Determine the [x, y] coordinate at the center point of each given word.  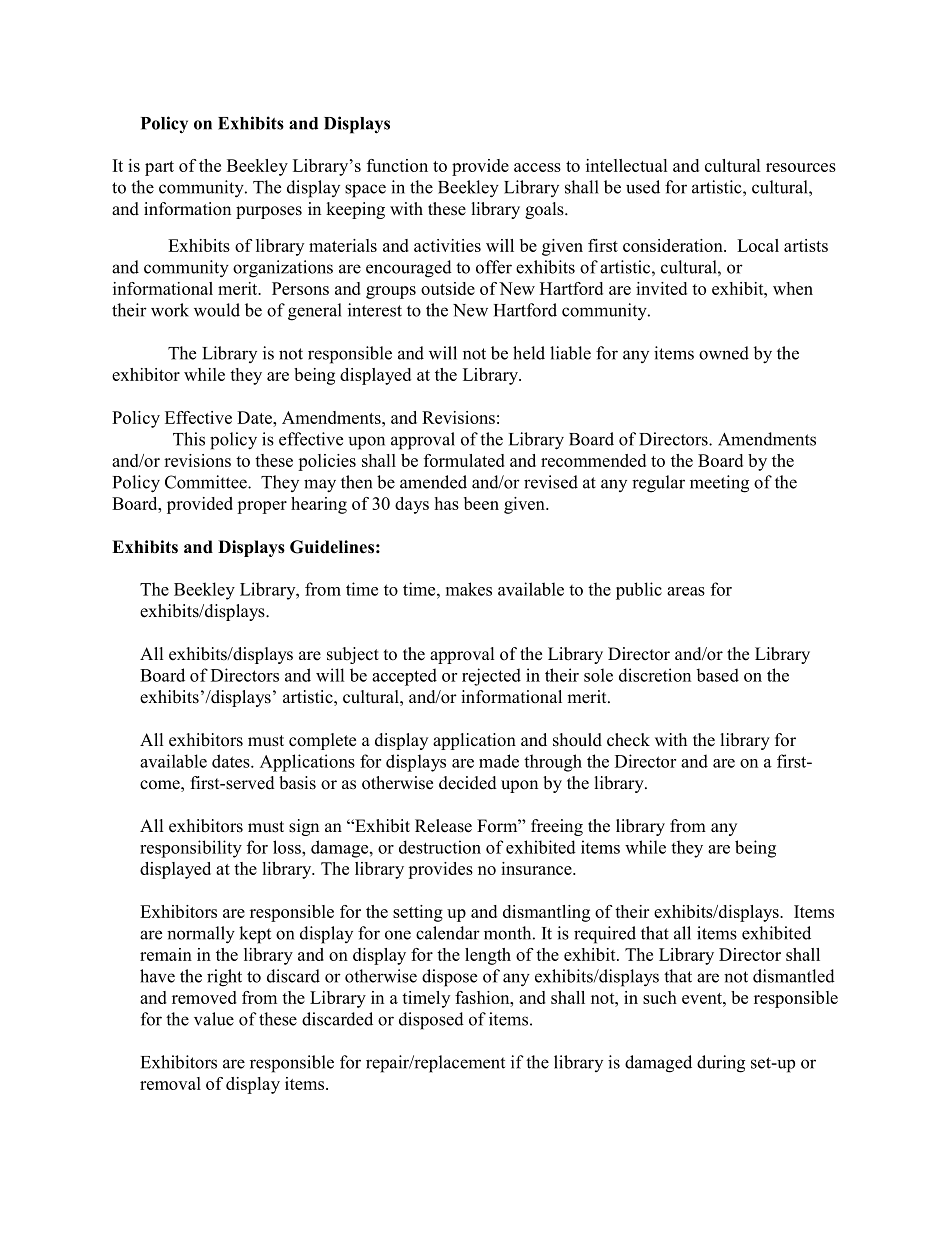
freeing [557, 827]
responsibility [191, 849]
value [214, 1019]
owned [724, 353]
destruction [440, 847]
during [721, 1064]
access [537, 167]
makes [469, 589]
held [529, 353]
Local [758, 245]
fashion [483, 997]
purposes [269, 212]
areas [686, 591]
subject [353, 655]
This [189, 439]
